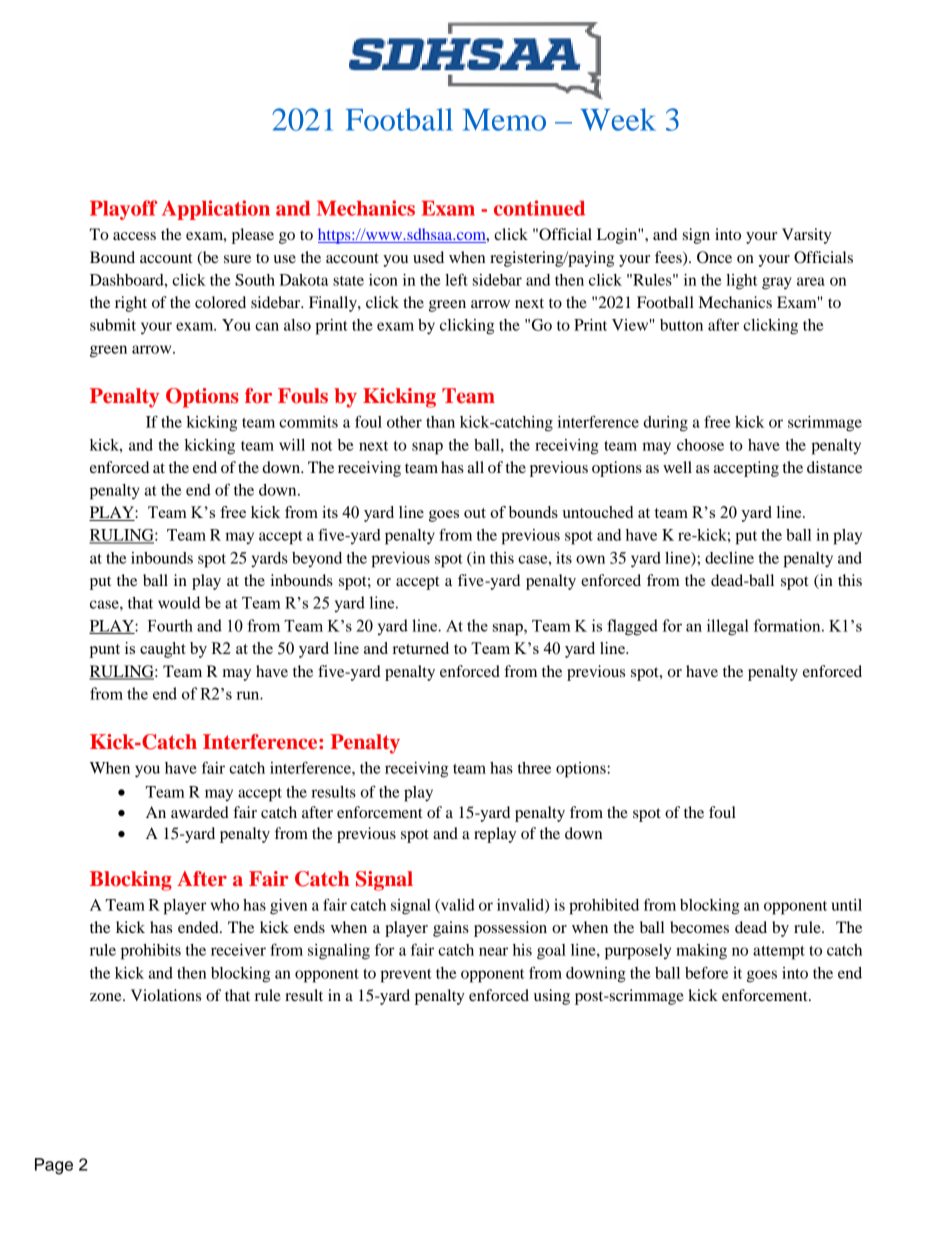  What do you see at coordinates (706, 972) in the screenshot?
I see `before` at bounding box center [706, 972].
